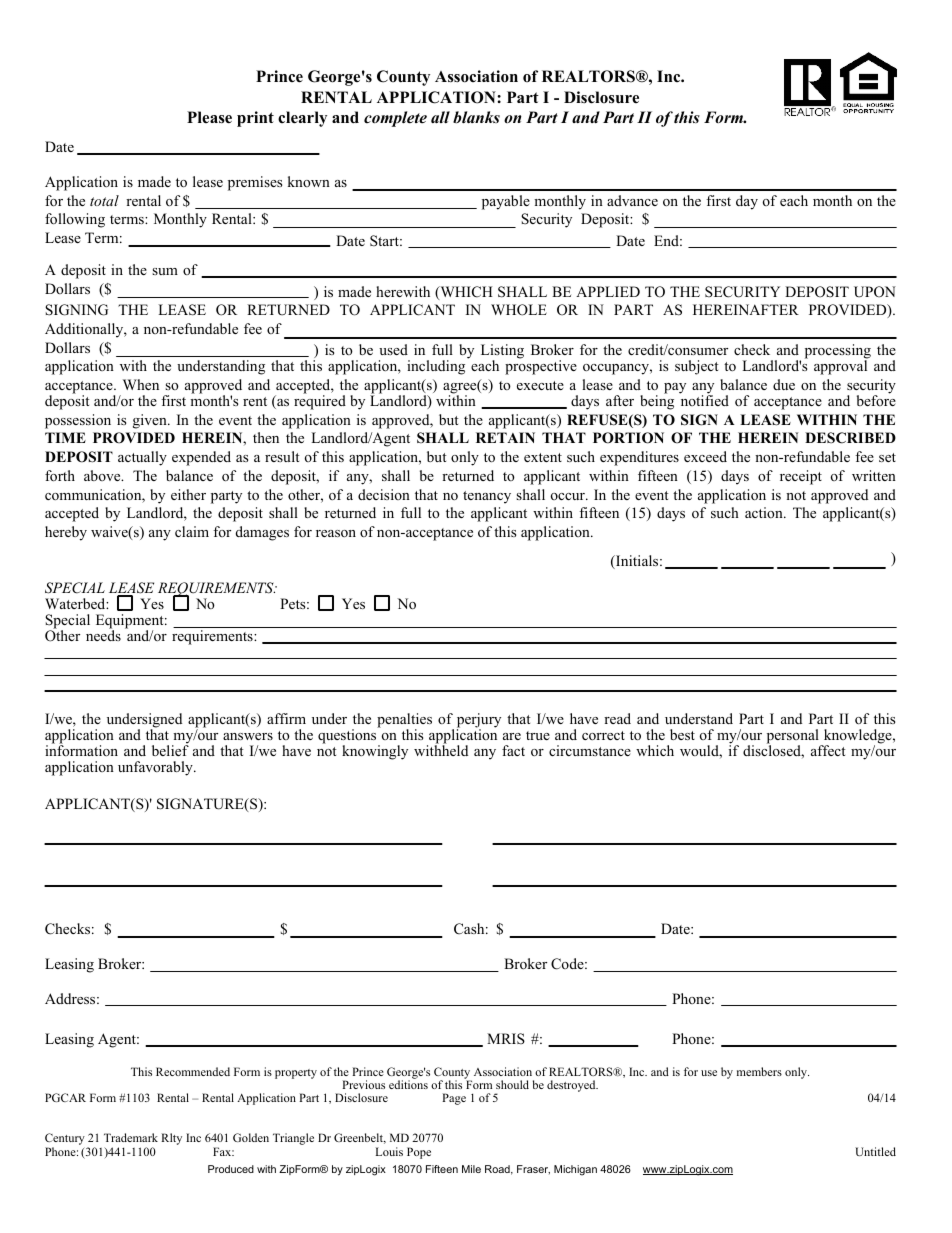 This document has width=952, height=1233. What do you see at coordinates (479, 721) in the document?
I see `perjury` at bounding box center [479, 721].
